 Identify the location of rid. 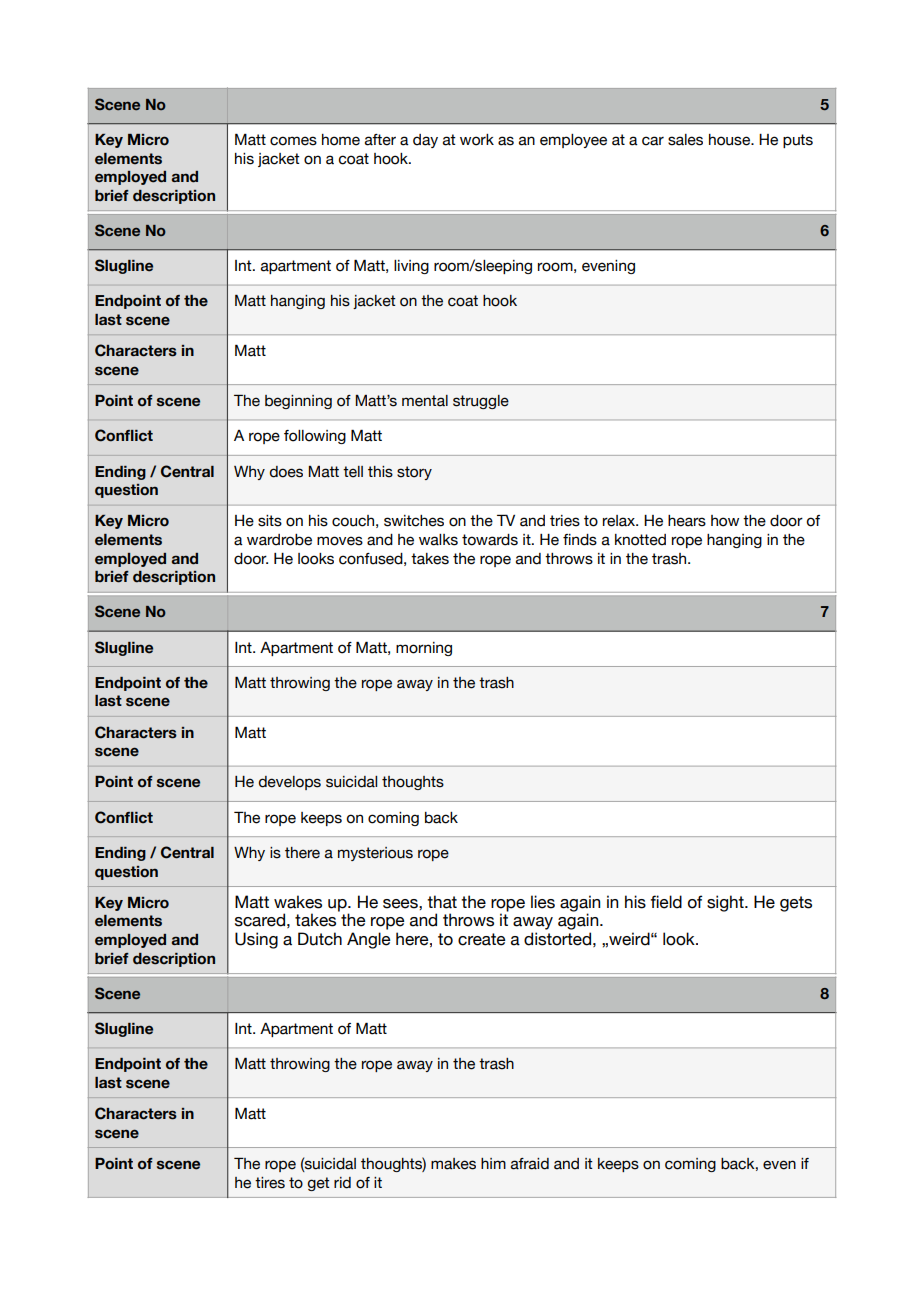
(342, 1183).
